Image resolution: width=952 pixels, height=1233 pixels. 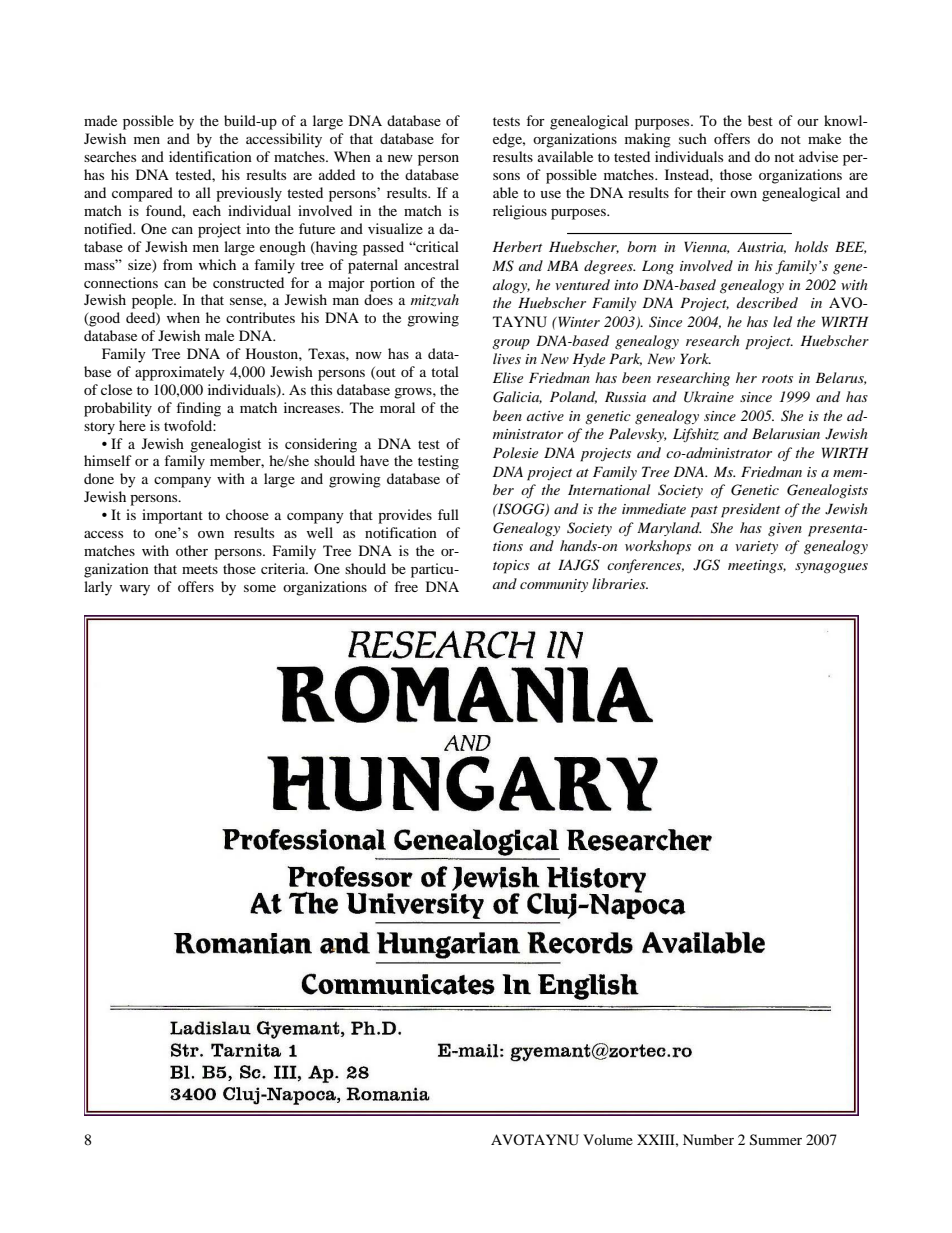 What do you see at coordinates (260, 588) in the screenshot?
I see `some` at bounding box center [260, 588].
